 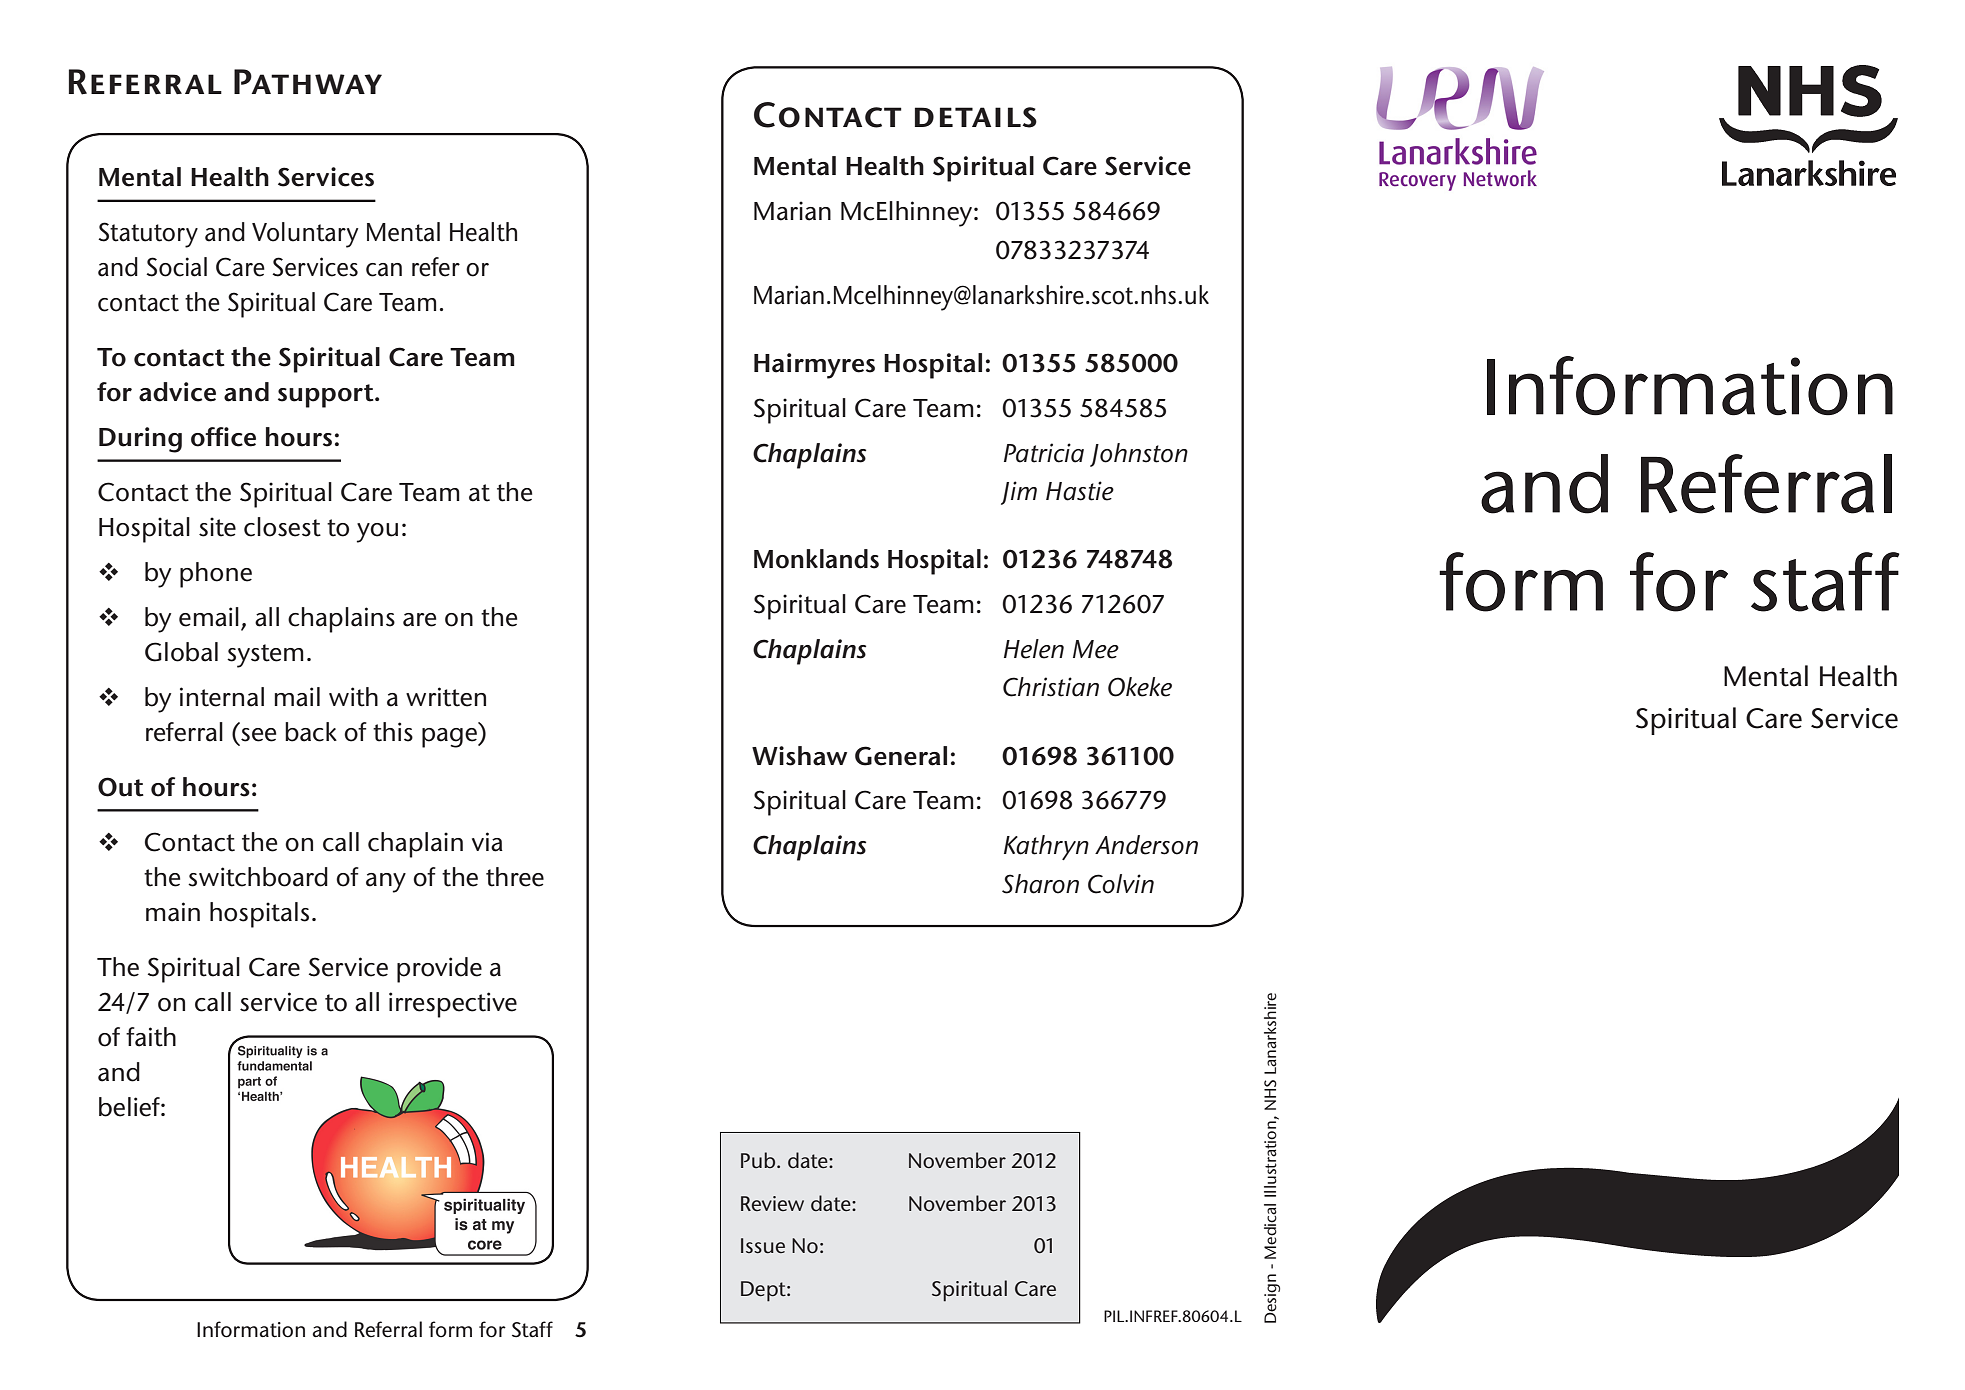 I want to click on faith, so click(x=151, y=1037).
